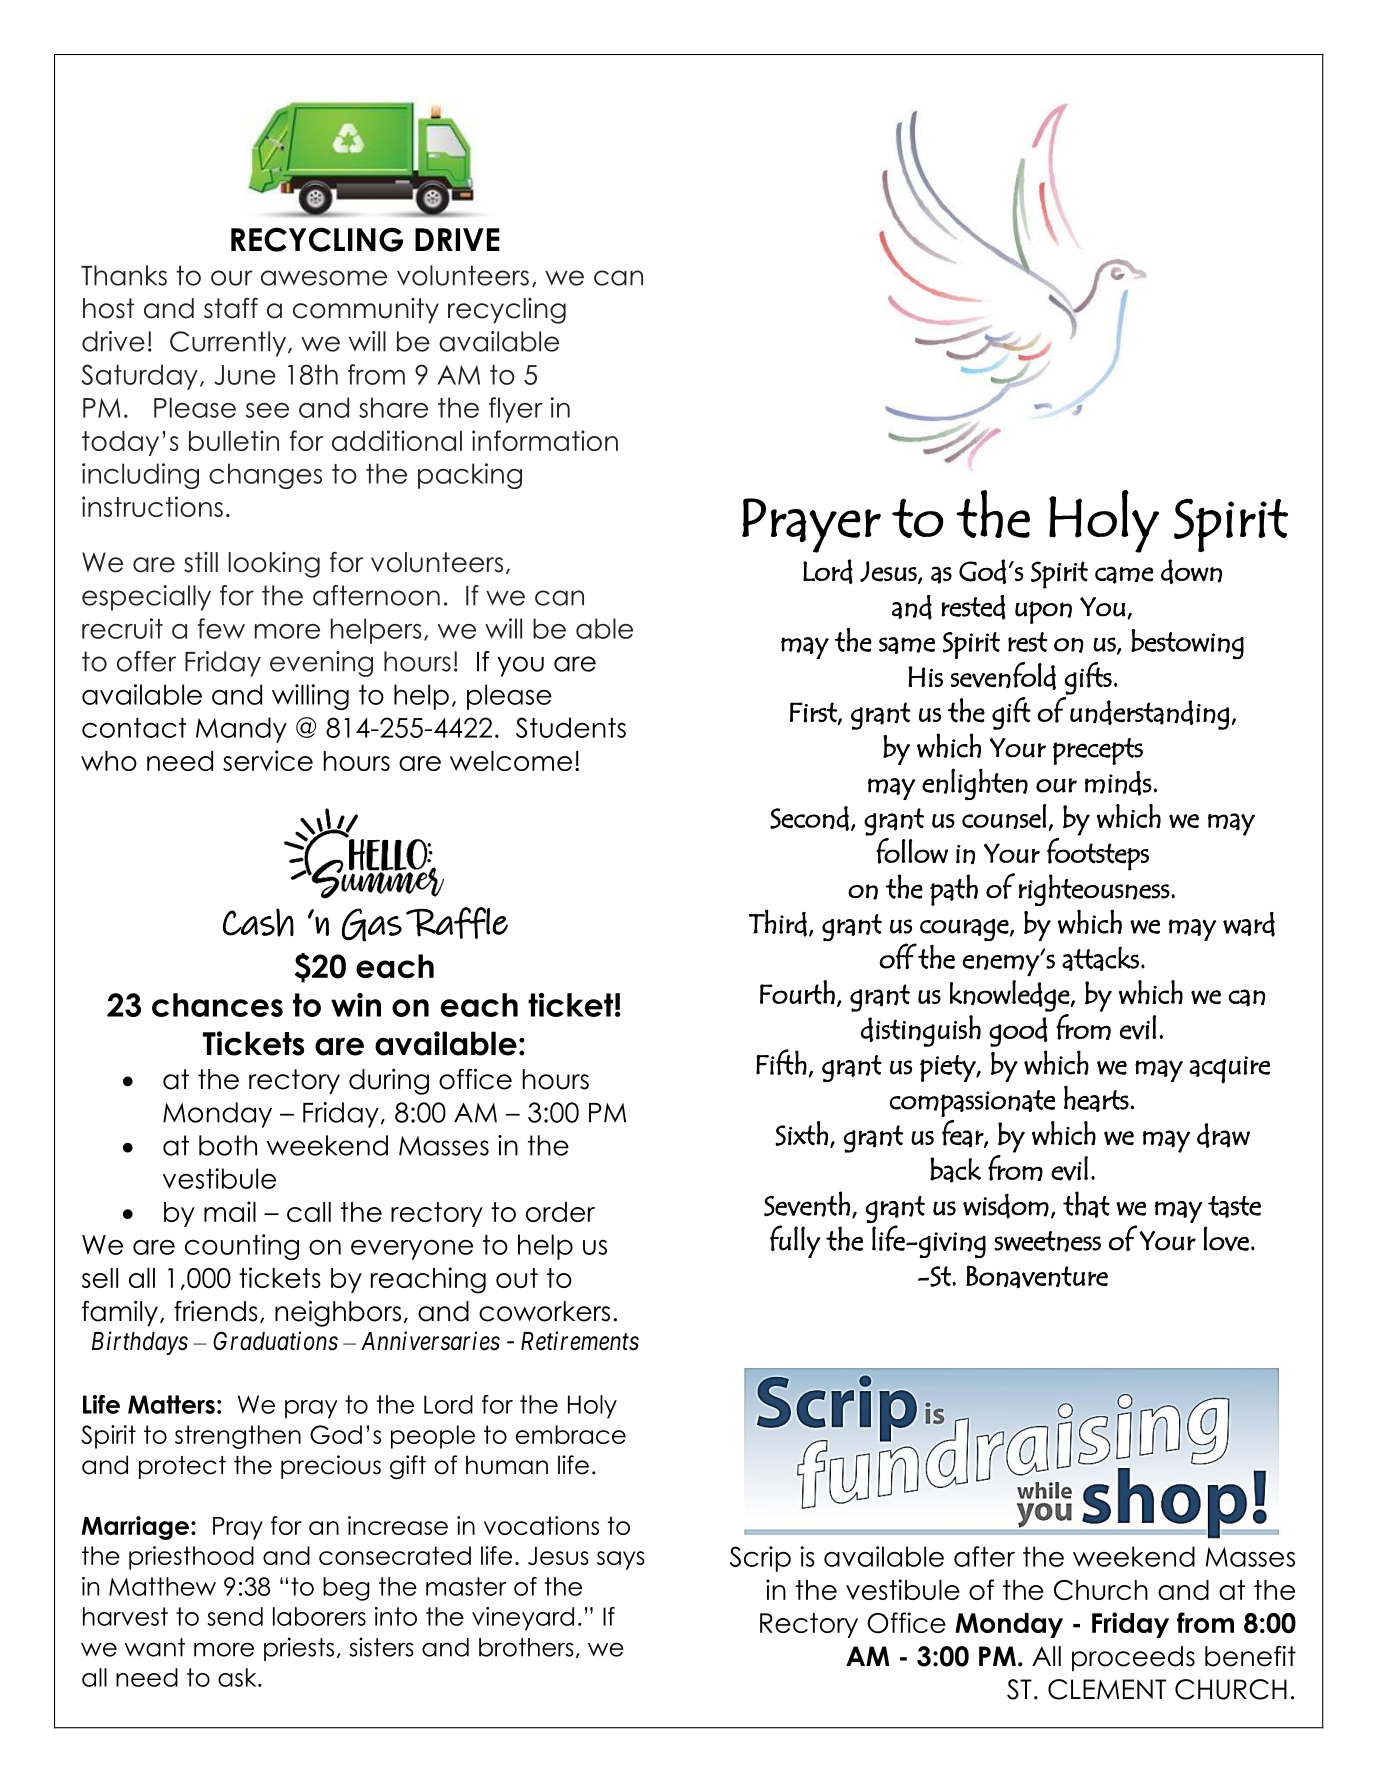  What do you see at coordinates (580, 1341) in the screenshot?
I see `Retirements` at bounding box center [580, 1341].
